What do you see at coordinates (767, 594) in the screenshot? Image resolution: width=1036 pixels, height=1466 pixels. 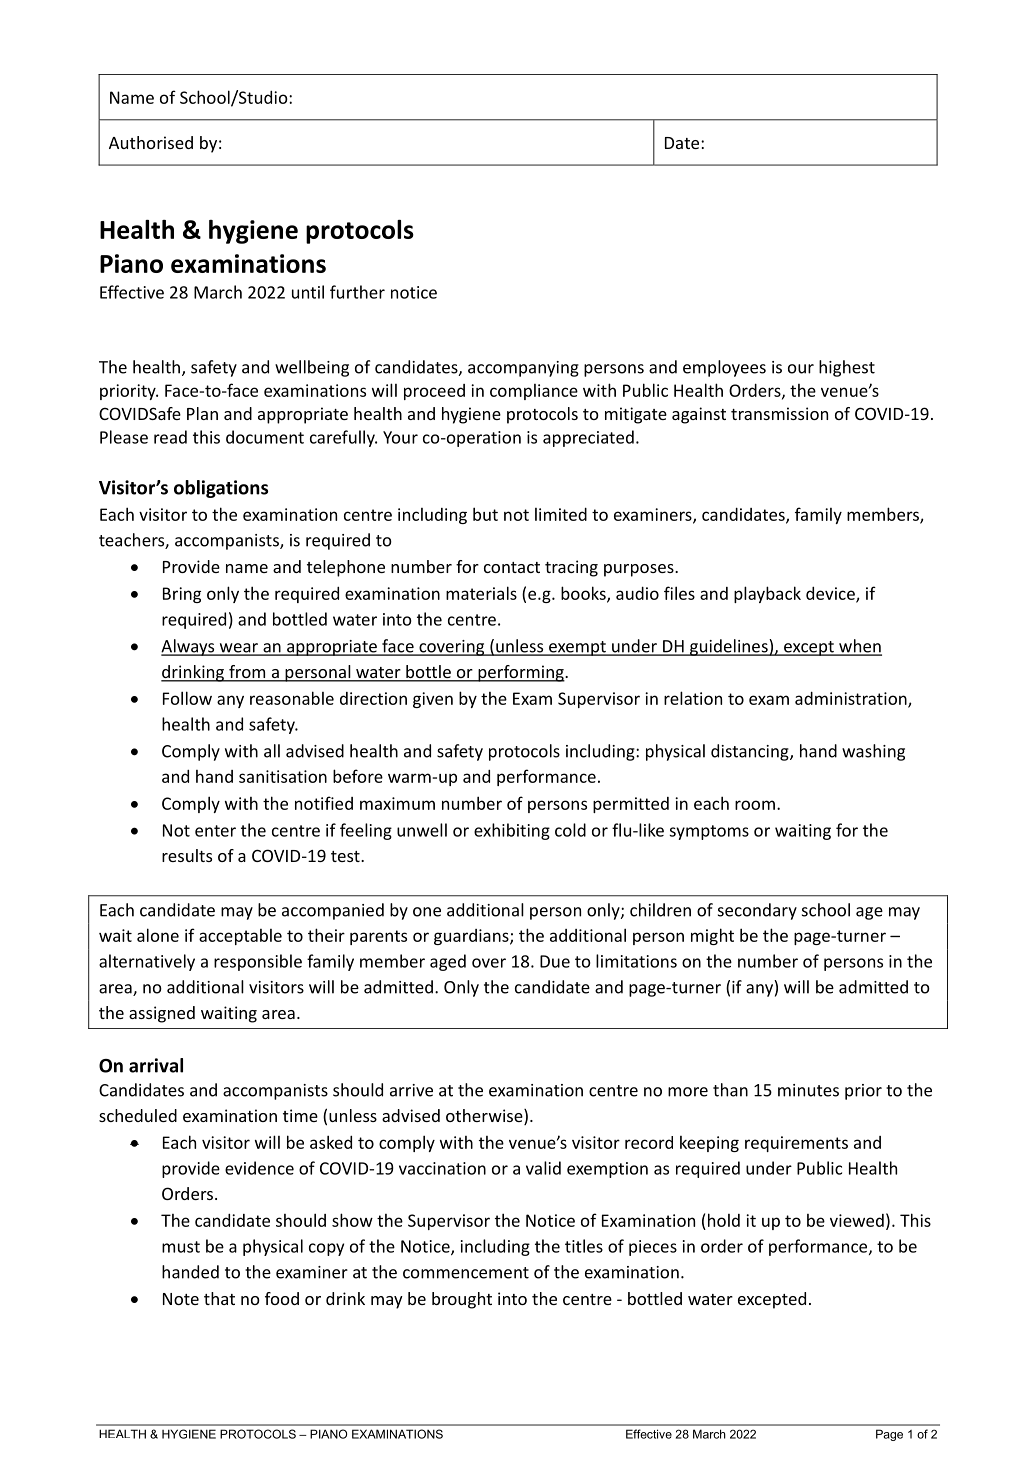 I see `playback` at bounding box center [767, 594].
